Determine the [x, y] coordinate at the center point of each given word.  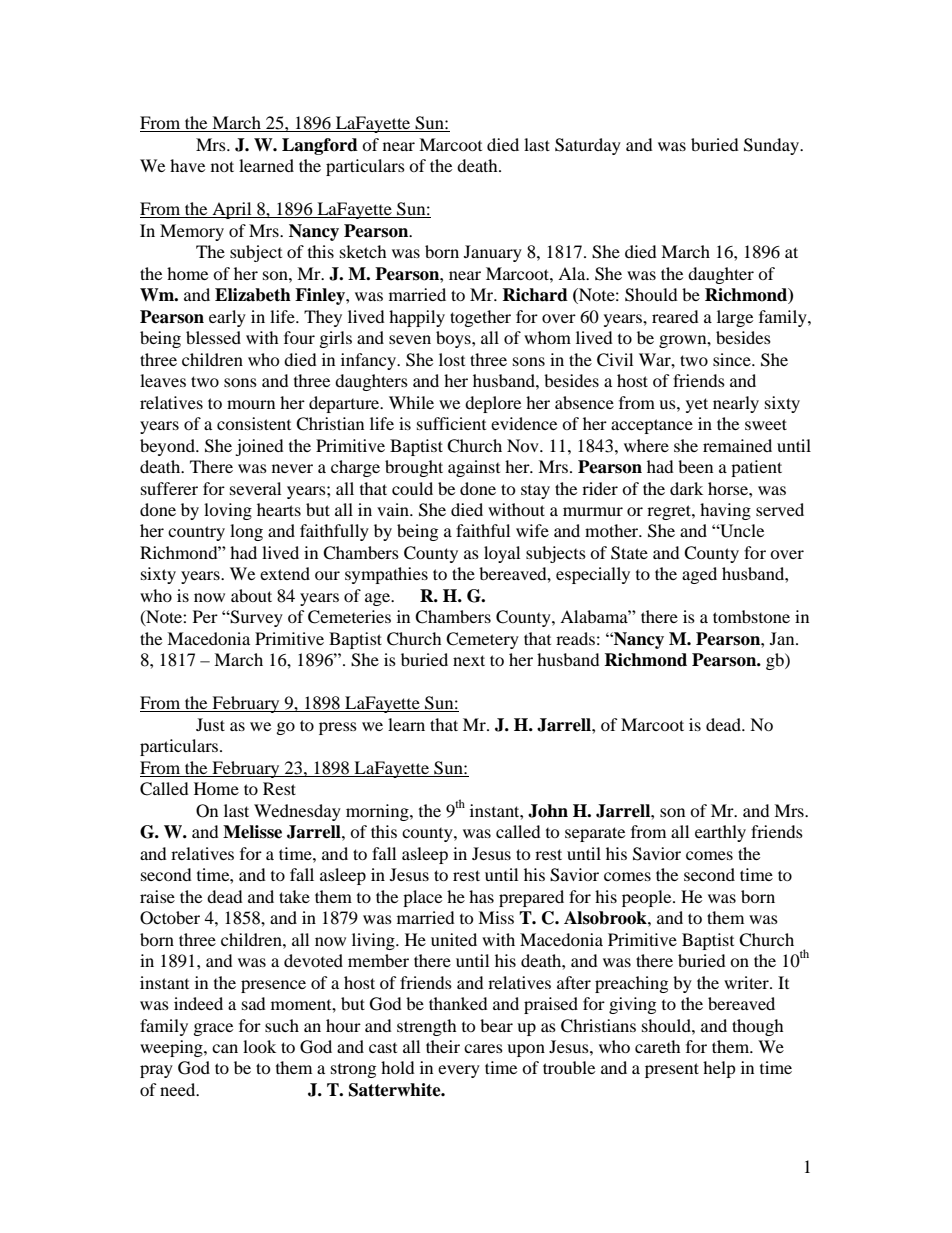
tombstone [751, 616]
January [493, 253]
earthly [720, 833]
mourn [251, 404]
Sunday [772, 146]
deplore [493, 404]
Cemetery [482, 640]
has [481, 896]
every [459, 1071]
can [225, 1048]
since [733, 359]
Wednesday [297, 812]
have [187, 165]
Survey [256, 618]
